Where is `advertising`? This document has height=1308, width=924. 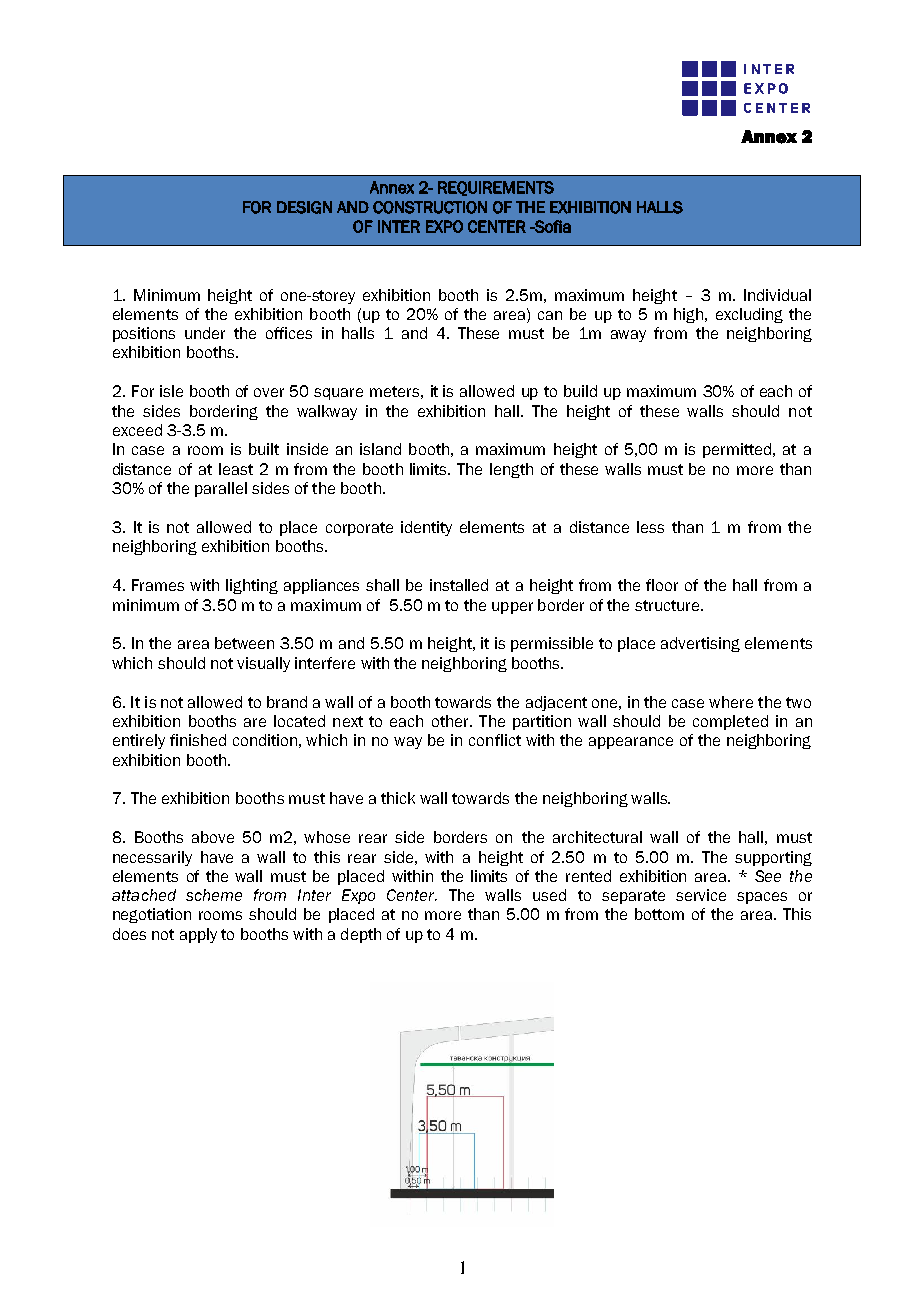 advertising is located at coordinates (700, 644).
